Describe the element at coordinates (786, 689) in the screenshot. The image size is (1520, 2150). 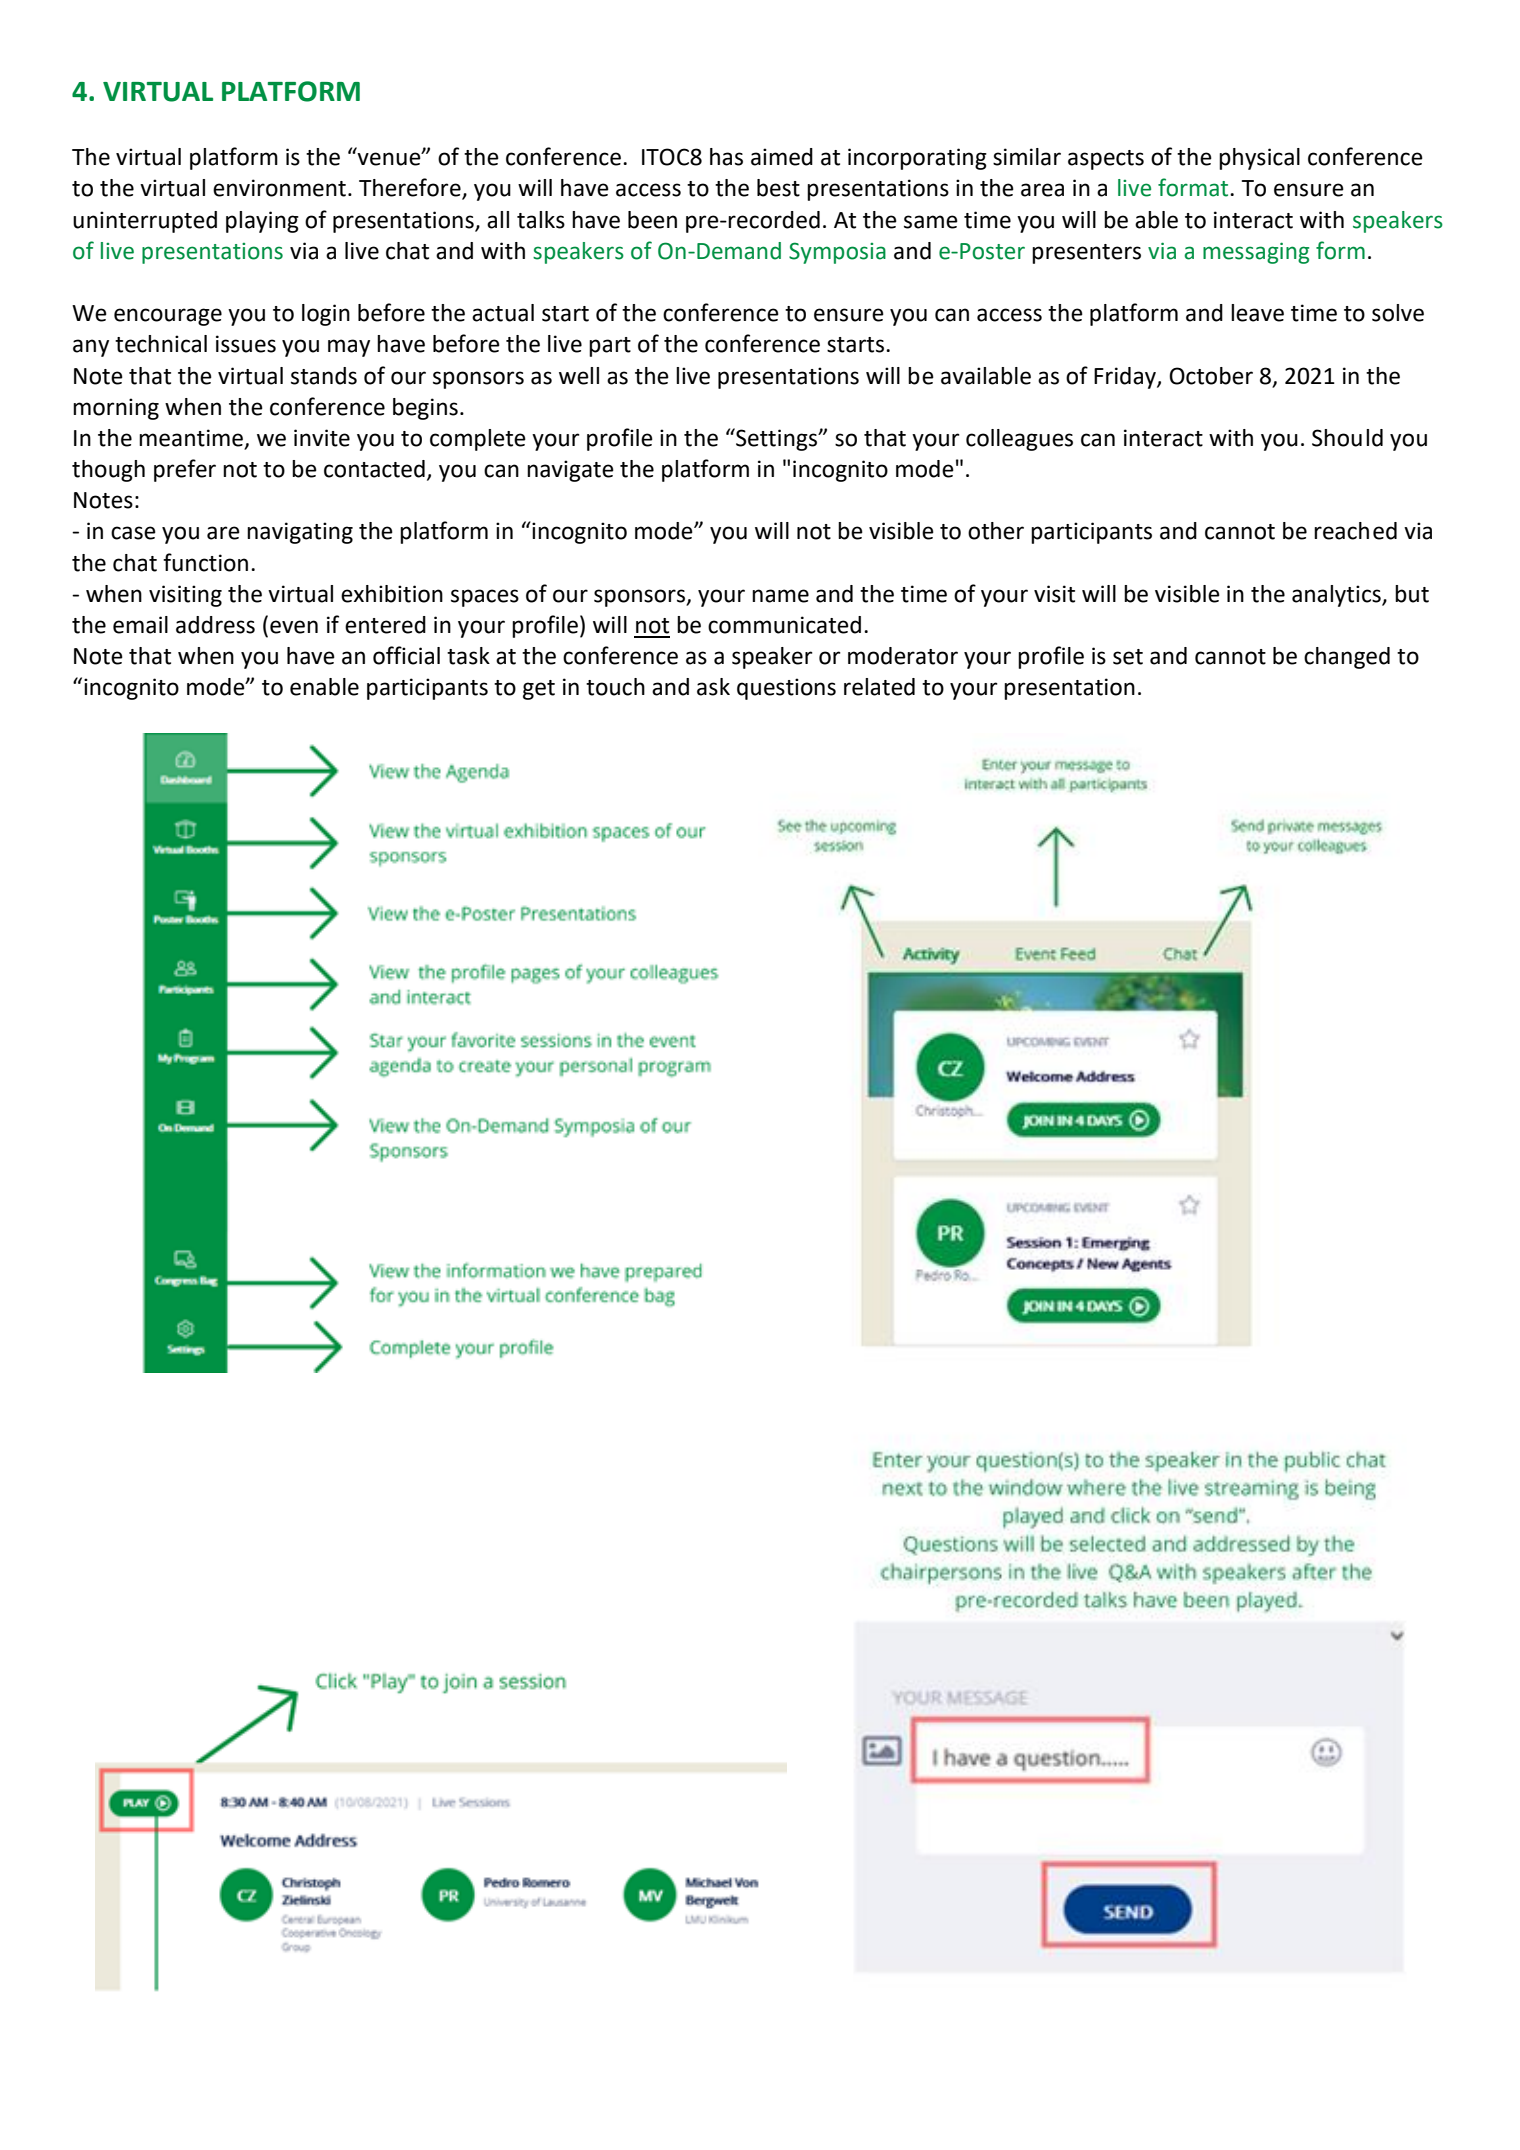
I see `questions` at that location.
